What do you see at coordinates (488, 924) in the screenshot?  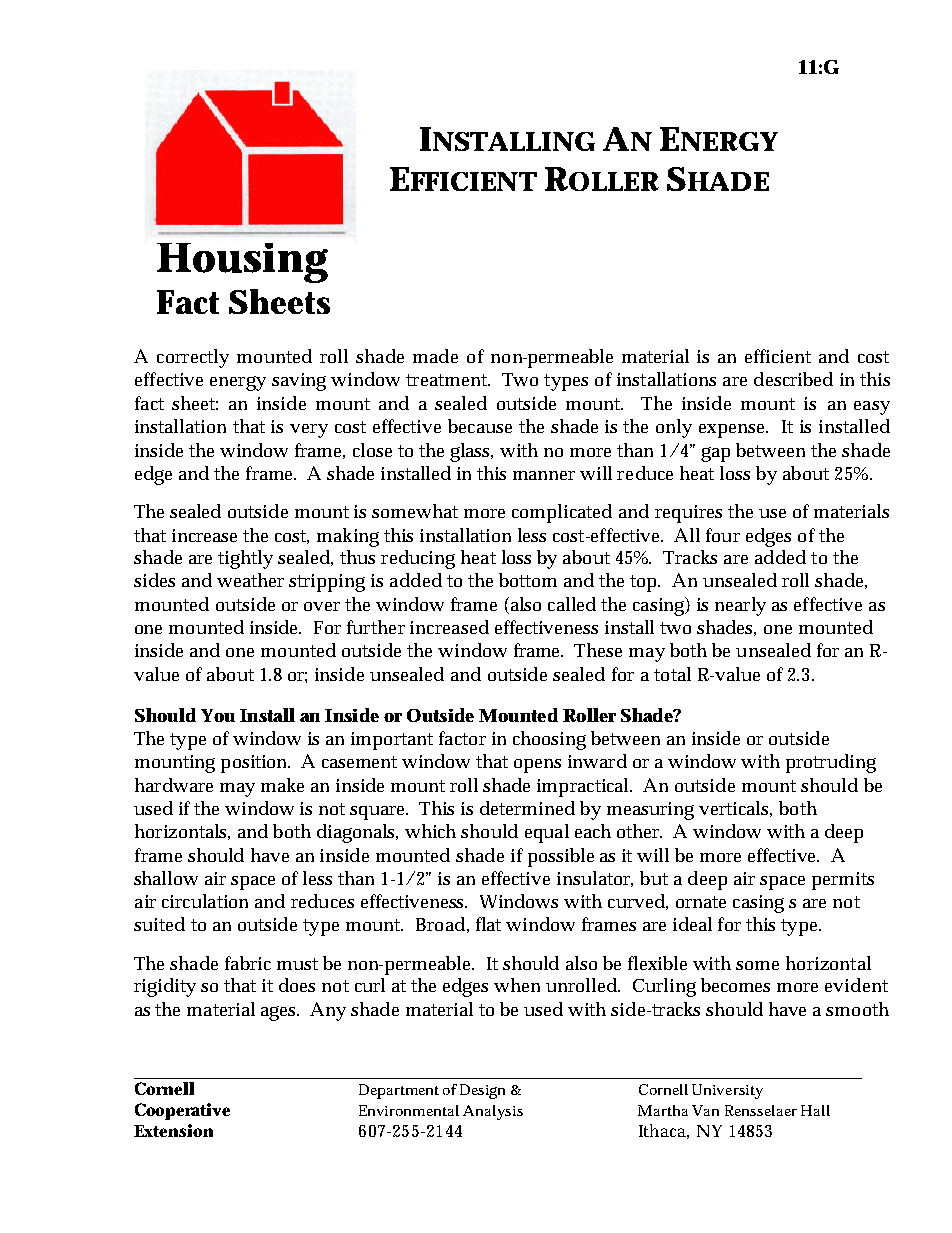 I see `flat` at bounding box center [488, 924].
